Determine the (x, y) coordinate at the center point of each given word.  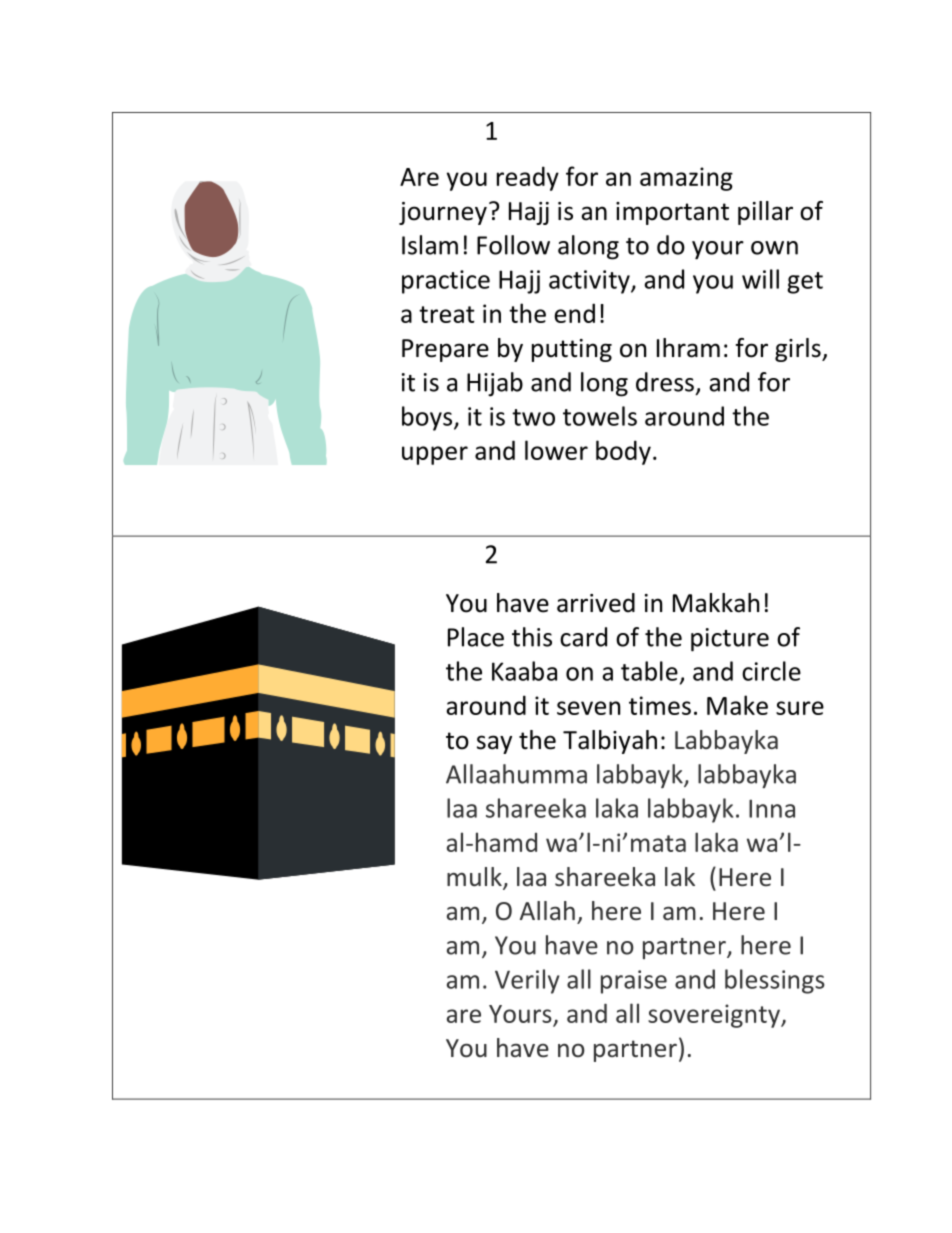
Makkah (716, 603)
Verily (527, 981)
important (672, 213)
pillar (765, 213)
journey (443, 213)
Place (476, 637)
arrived (596, 603)
